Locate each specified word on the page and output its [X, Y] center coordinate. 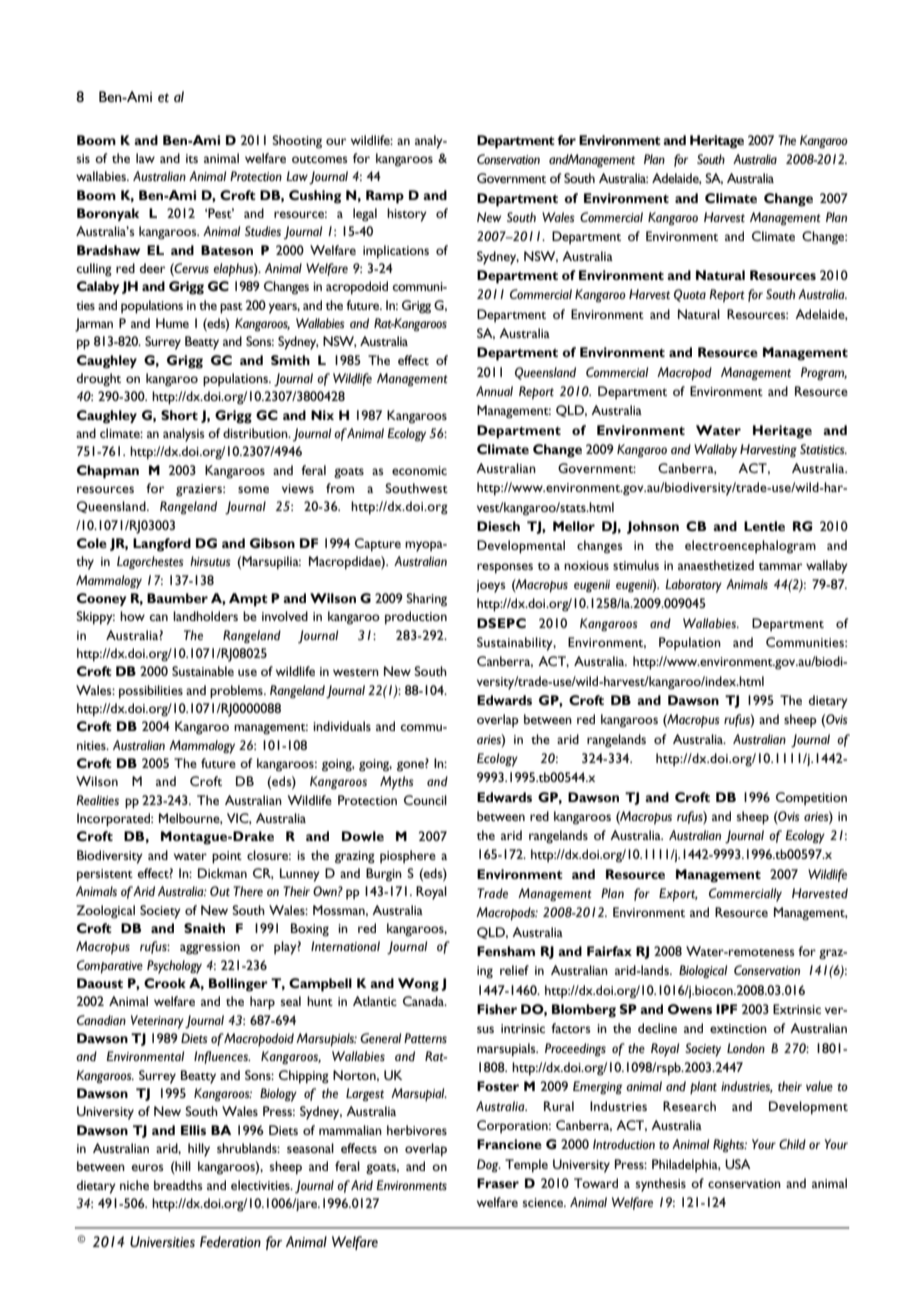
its [192, 158]
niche [134, 1185]
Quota [690, 295]
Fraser [498, 1183]
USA [738, 1164]
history [407, 215]
